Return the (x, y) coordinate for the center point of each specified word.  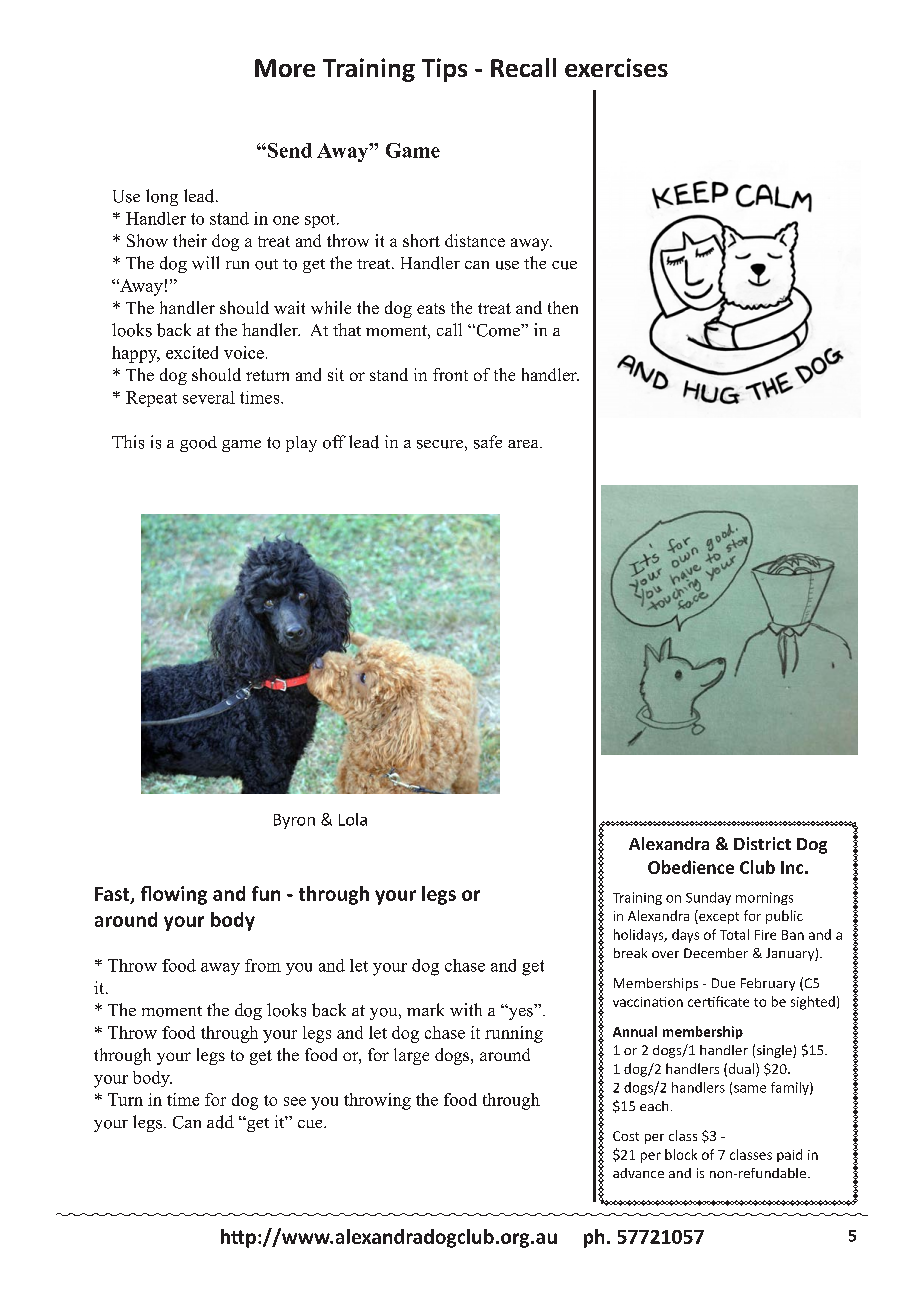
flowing (174, 895)
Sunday (708, 898)
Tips (444, 70)
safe (488, 442)
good (198, 444)
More (285, 68)
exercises (616, 67)
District (762, 843)
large (411, 1056)
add (220, 1122)
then (563, 307)
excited (192, 352)
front (450, 374)
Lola (353, 819)
